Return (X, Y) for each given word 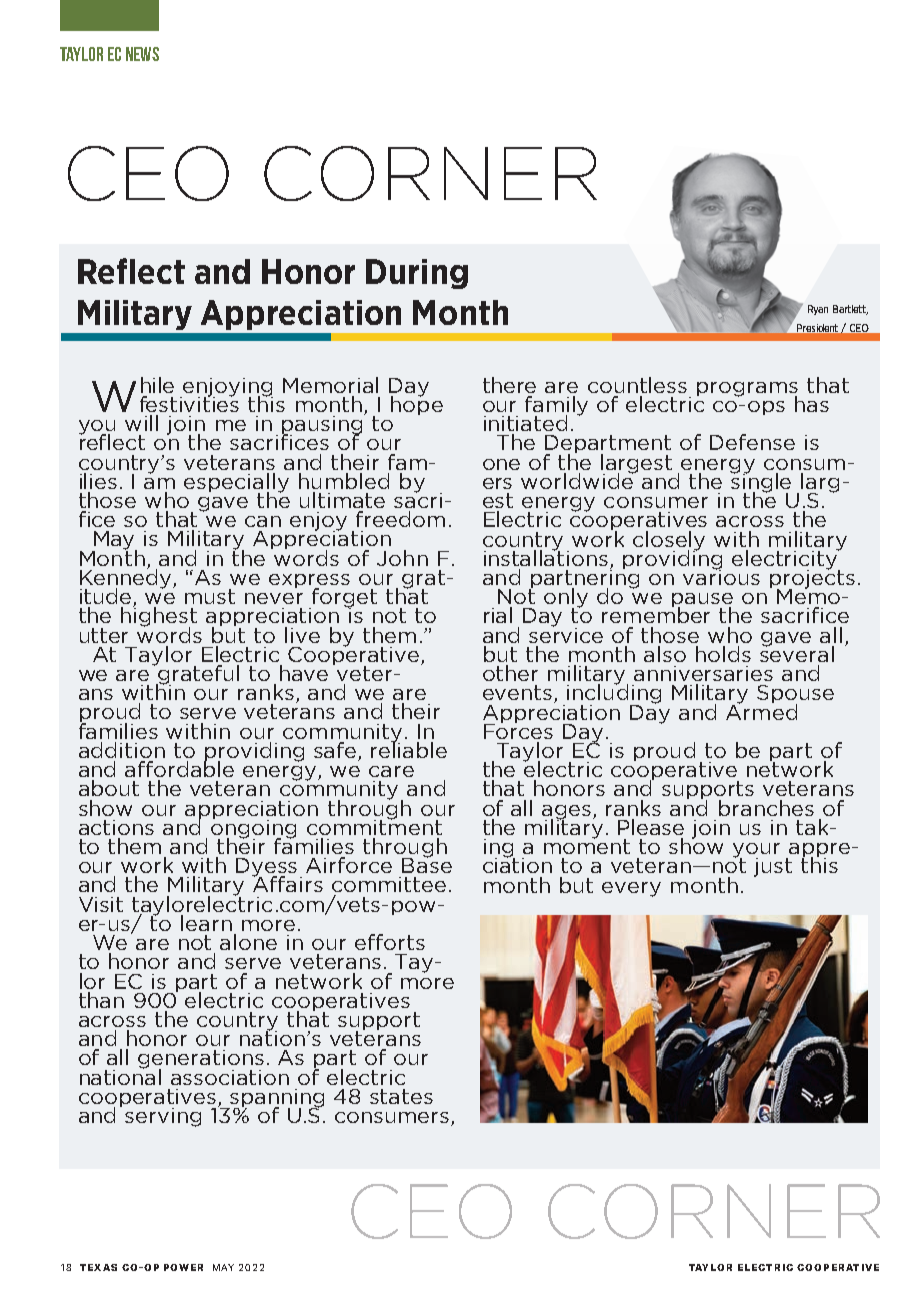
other (510, 673)
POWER (183, 1267)
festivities (189, 403)
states (401, 1096)
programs (747, 390)
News (142, 54)
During (417, 274)
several (797, 653)
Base (427, 864)
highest (159, 617)
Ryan (818, 310)
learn (206, 923)
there (509, 385)
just (773, 867)
